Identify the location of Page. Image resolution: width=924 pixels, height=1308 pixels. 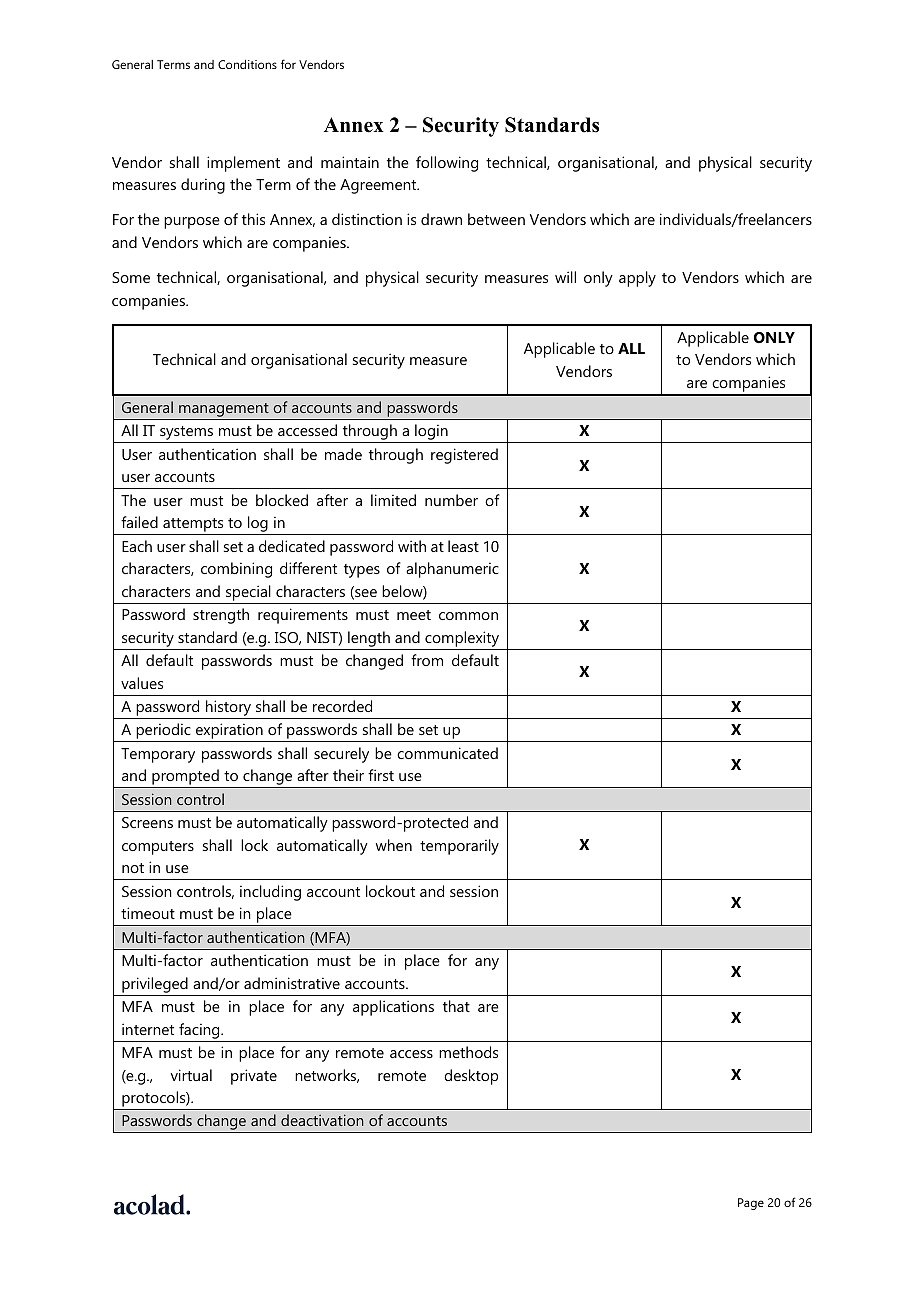
(751, 1204).
